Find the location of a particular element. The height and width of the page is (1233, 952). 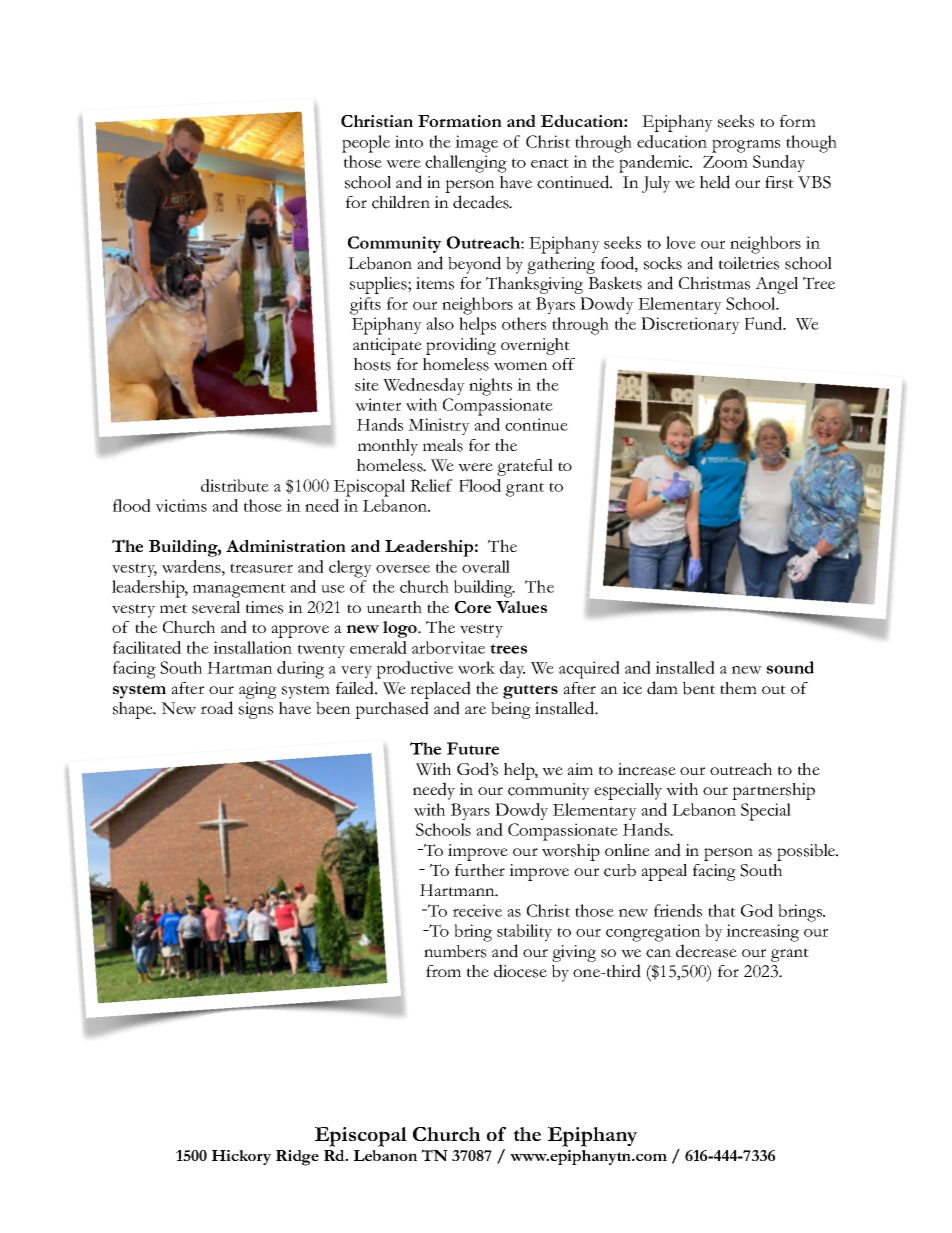

that is located at coordinates (722, 910).
